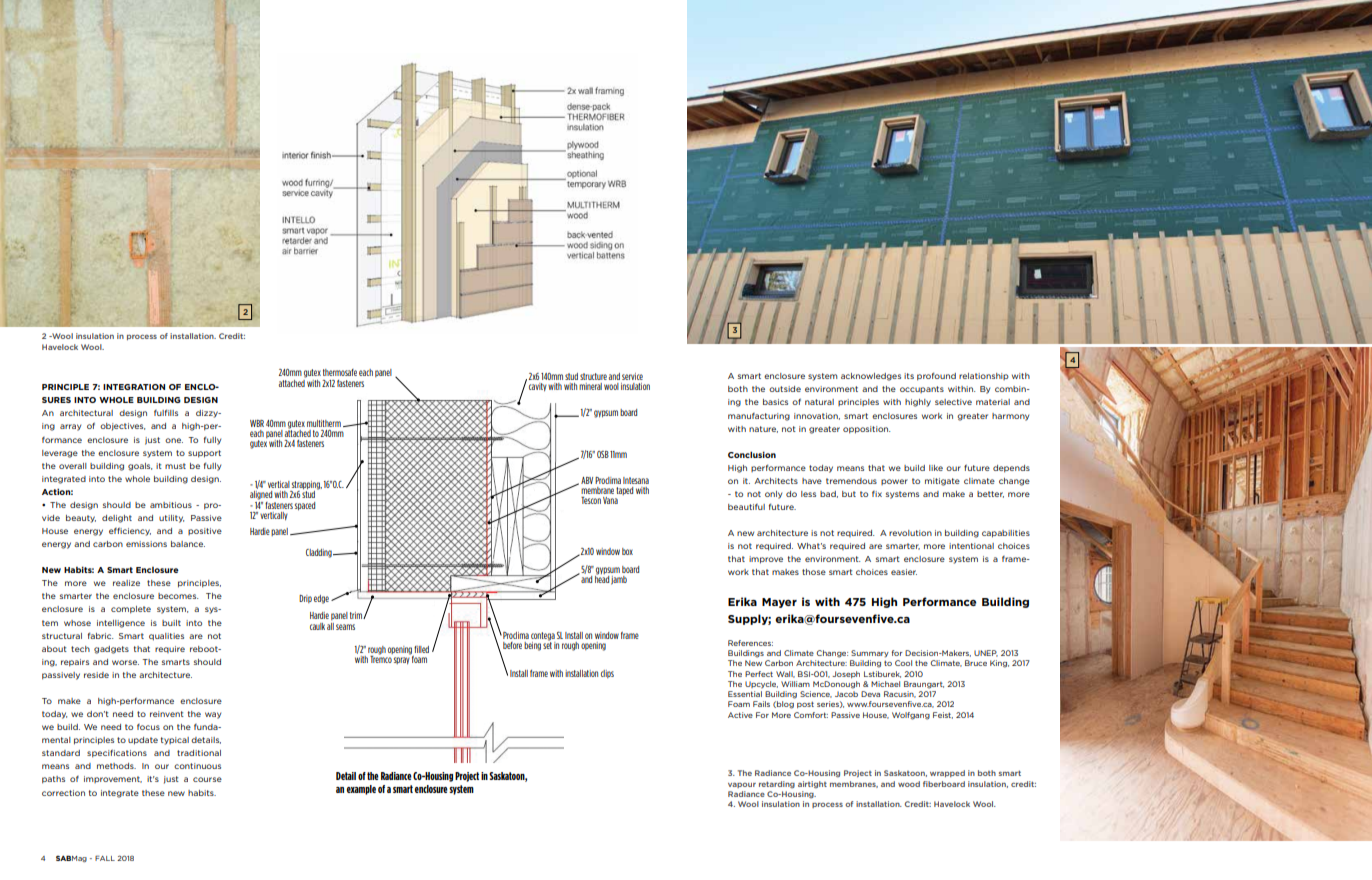 The image size is (1372, 880). Describe the element at coordinates (909, 784) in the image. I see `wood` at that location.
